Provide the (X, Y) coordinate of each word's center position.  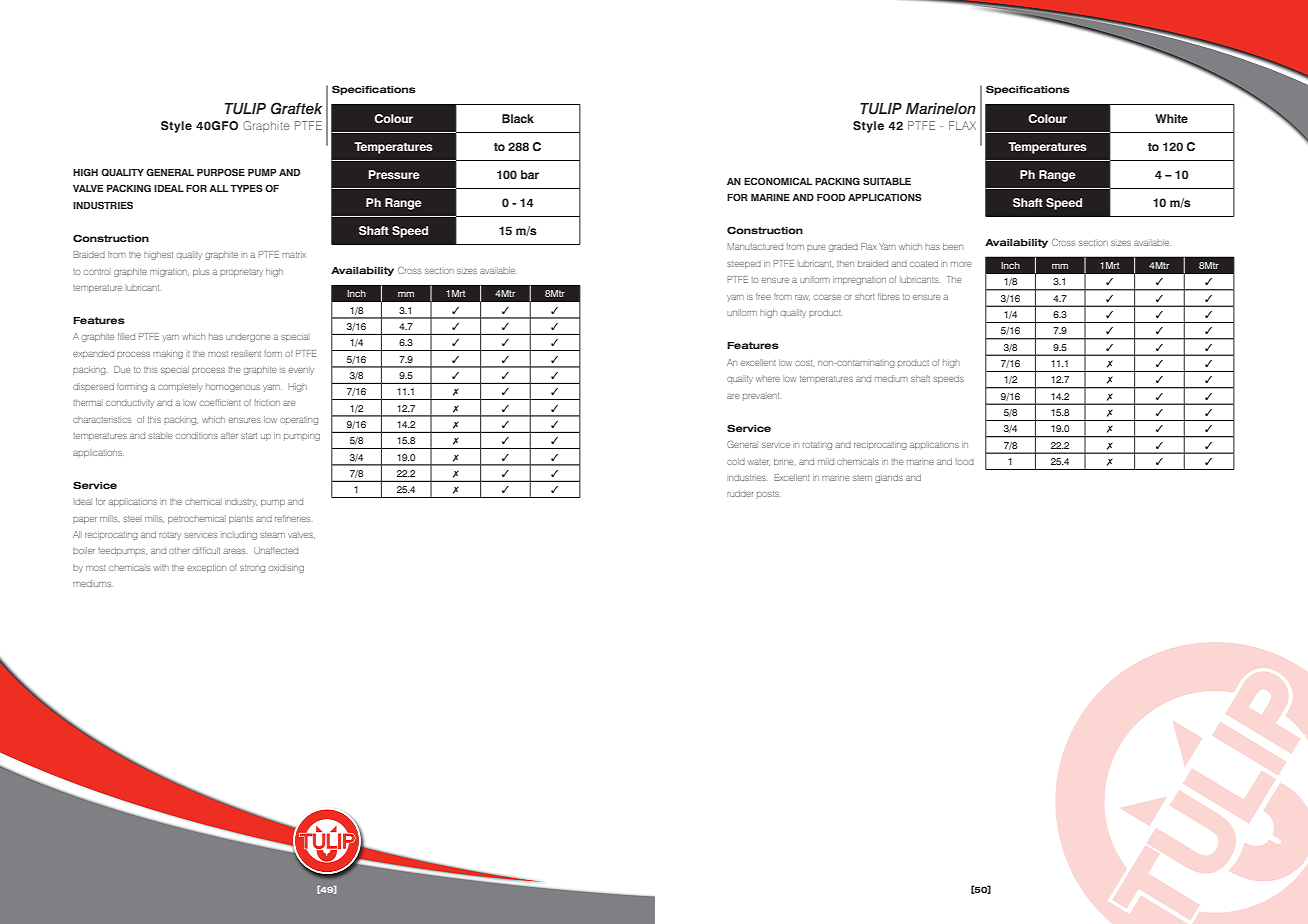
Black (518, 118)
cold (736, 461)
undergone (248, 337)
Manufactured (755, 246)
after (229, 435)
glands (889, 478)
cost (804, 363)
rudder (740, 493)
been (953, 246)
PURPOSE (221, 172)
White (1171, 118)
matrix (294, 255)
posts (769, 495)
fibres (889, 296)
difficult (206, 550)
